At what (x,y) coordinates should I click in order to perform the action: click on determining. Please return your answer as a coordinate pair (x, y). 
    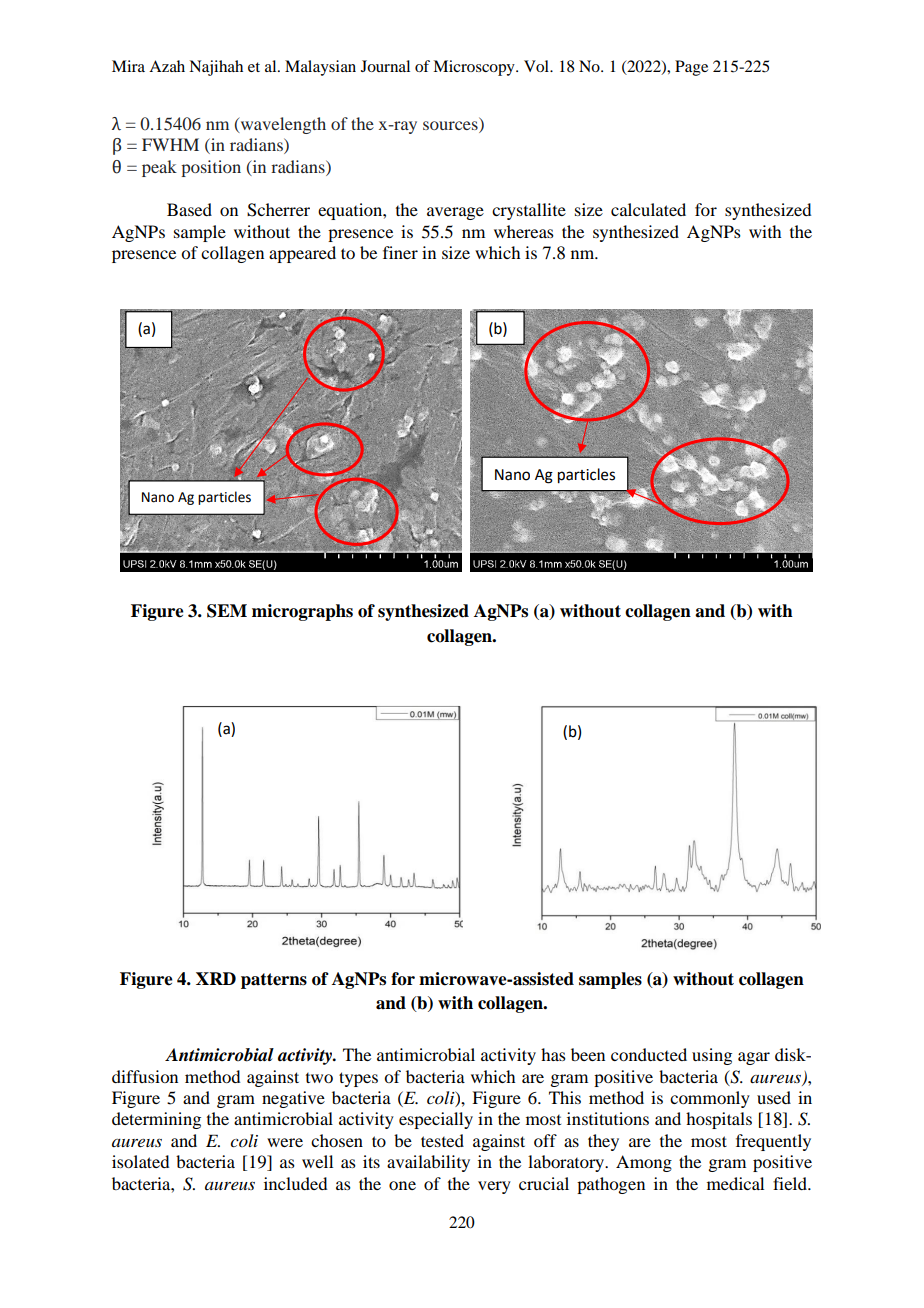
    Looking at the image, I should click on (156, 1120).
